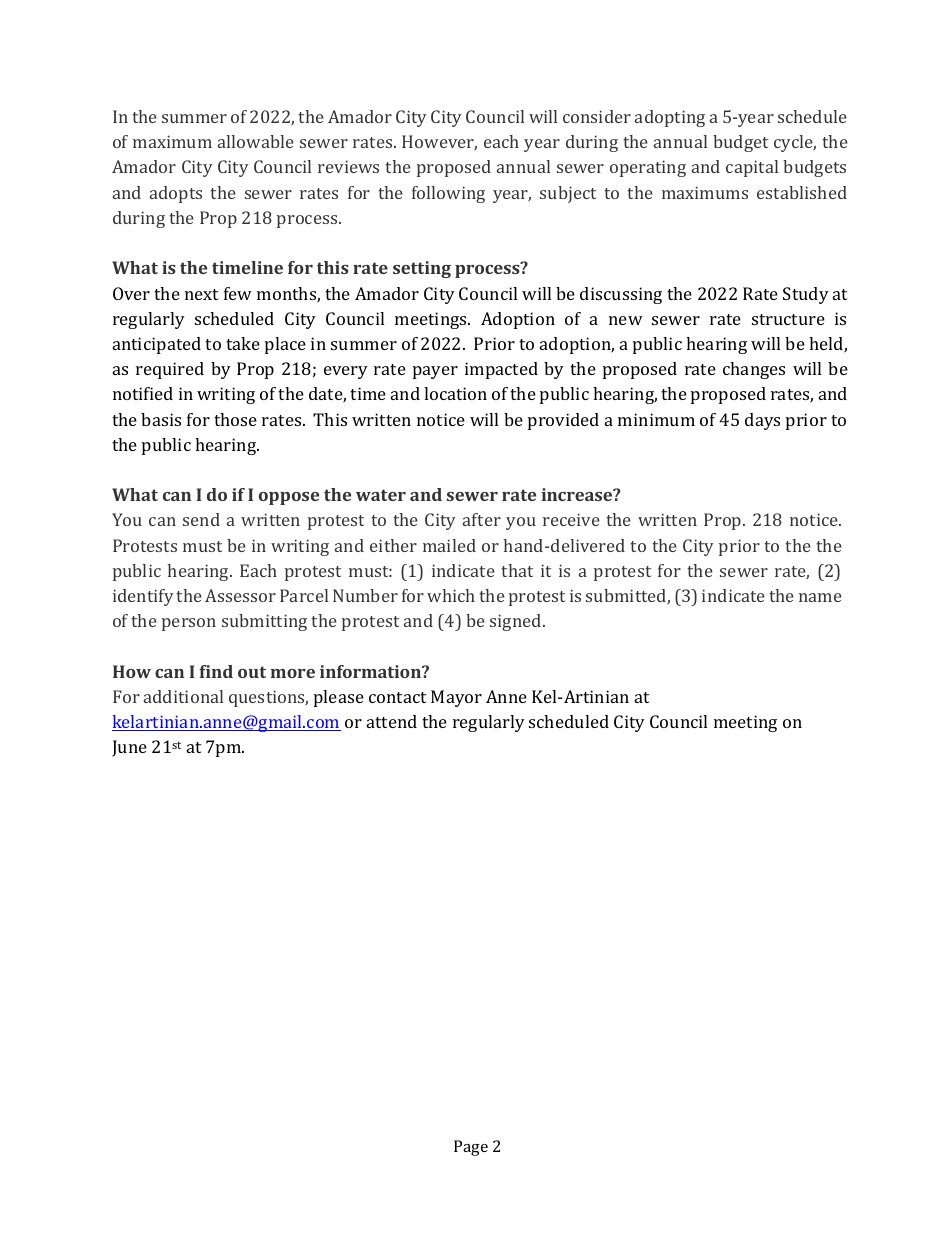  Describe the element at coordinates (129, 748) in the screenshot. I see `June` at that location.
